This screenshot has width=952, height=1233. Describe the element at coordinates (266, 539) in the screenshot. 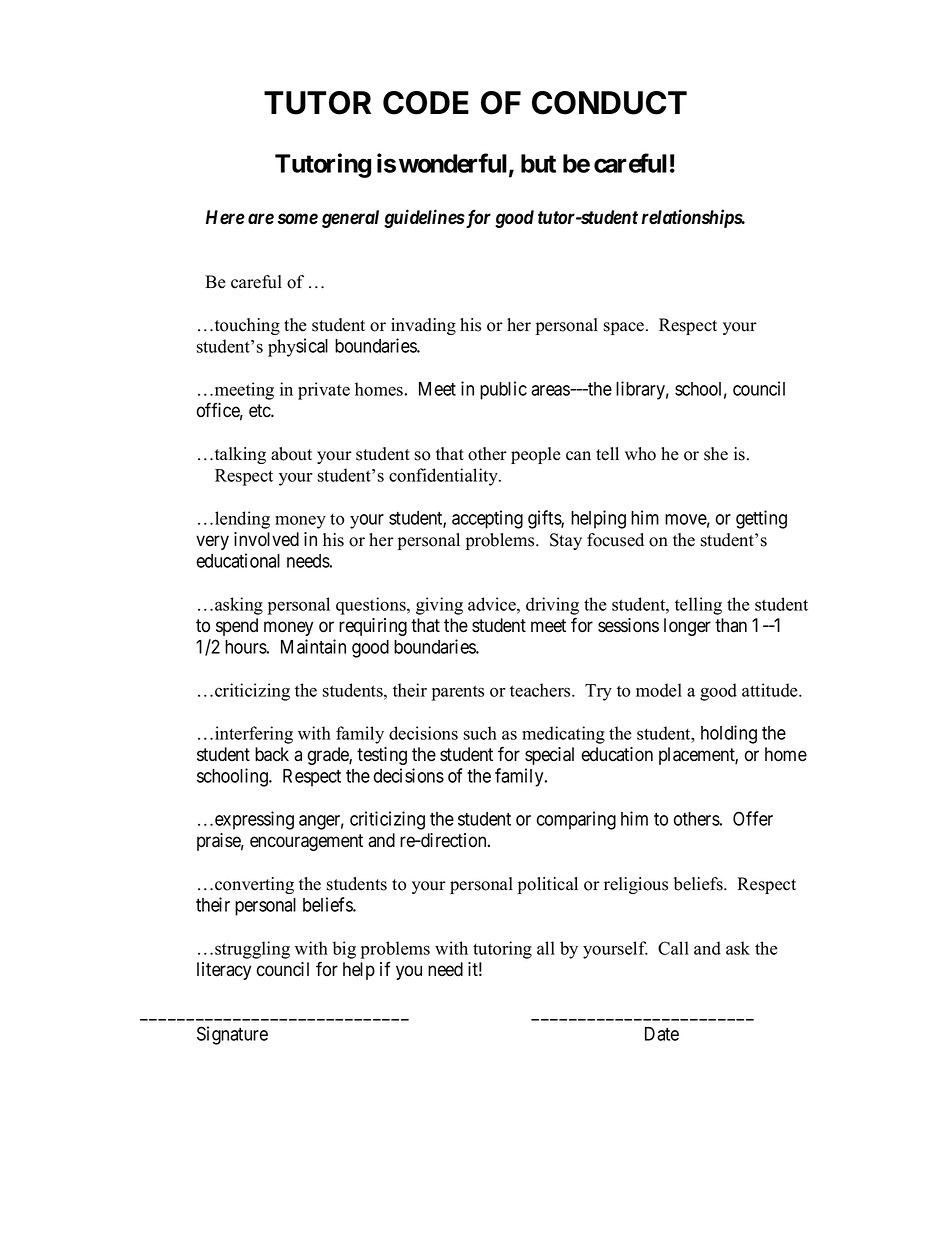

I see `involved` at that location.
